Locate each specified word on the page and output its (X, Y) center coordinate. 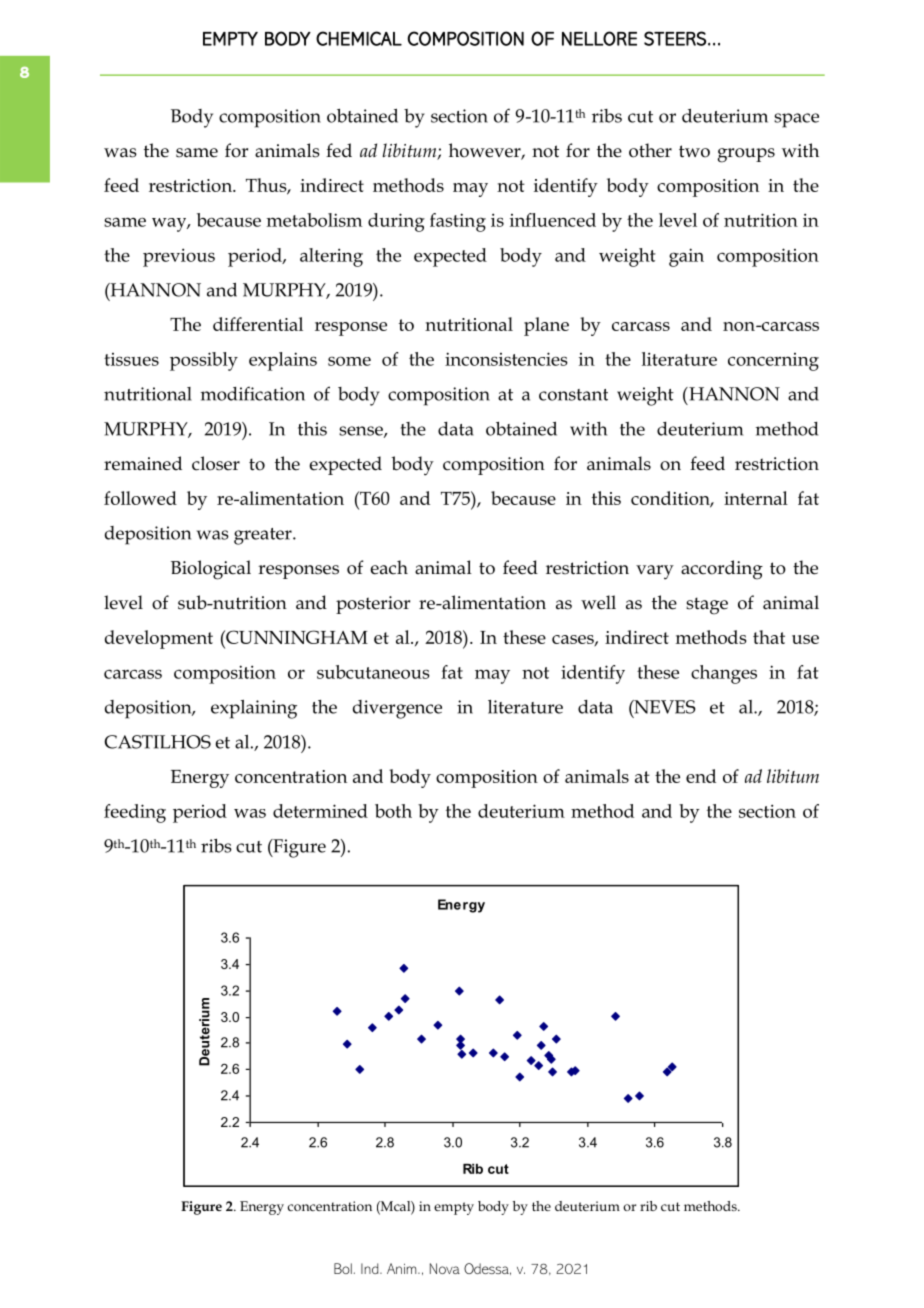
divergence (397, 709)
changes (724, 674)
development (159, 639)
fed (339, 150)
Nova (445, 1268)
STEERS (675, 38)
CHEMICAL (359, 38)
